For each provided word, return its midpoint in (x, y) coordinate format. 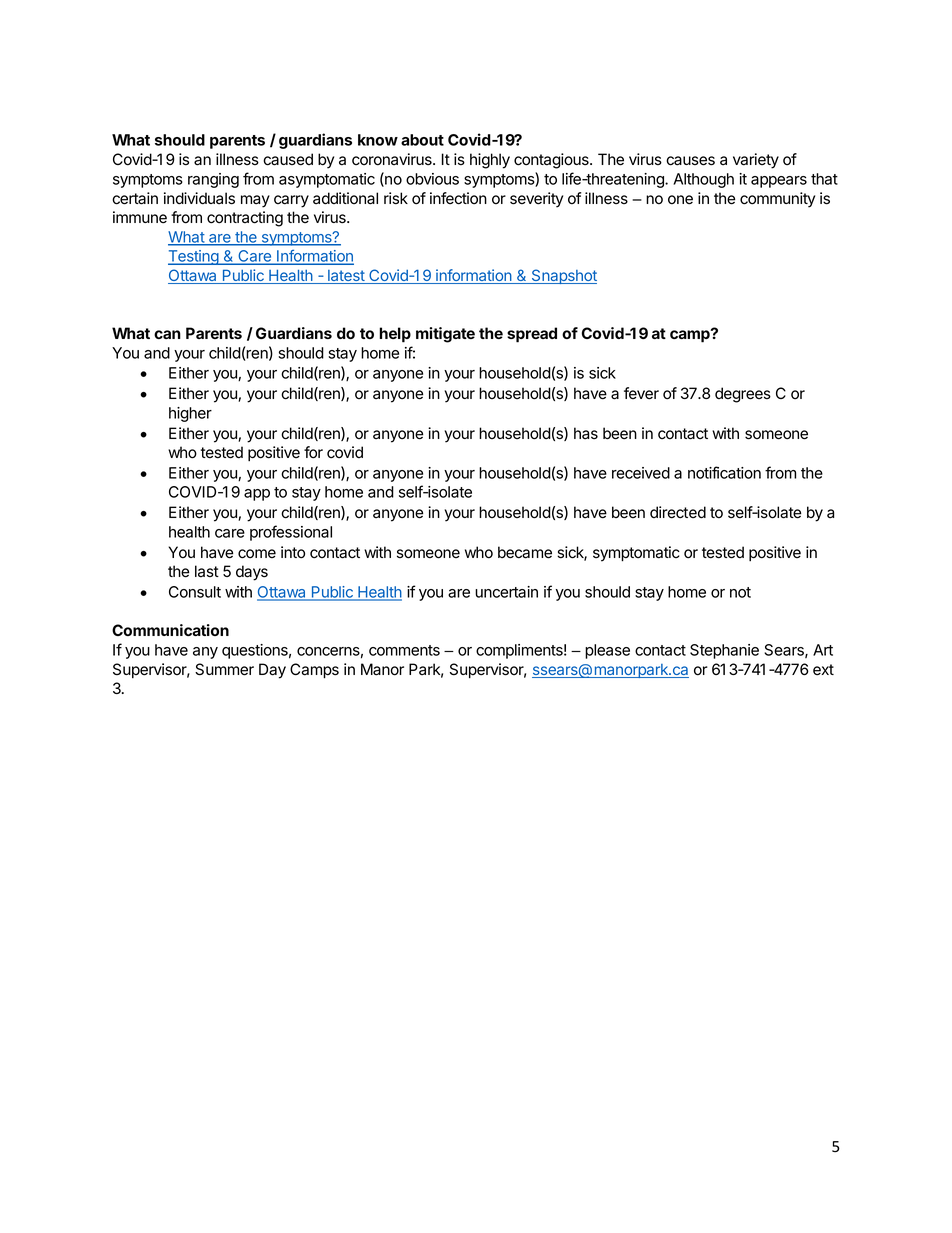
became (525, 552)
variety (756, 161)
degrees (743, 395)
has (586, 433)
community (777, 200)
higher (190, 414)
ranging (213, 180)
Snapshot (563, 276)
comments (404, 650)
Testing (194, 257)
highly (490, 161)
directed (678, 512)
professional (291, 533)
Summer (224, 669)
